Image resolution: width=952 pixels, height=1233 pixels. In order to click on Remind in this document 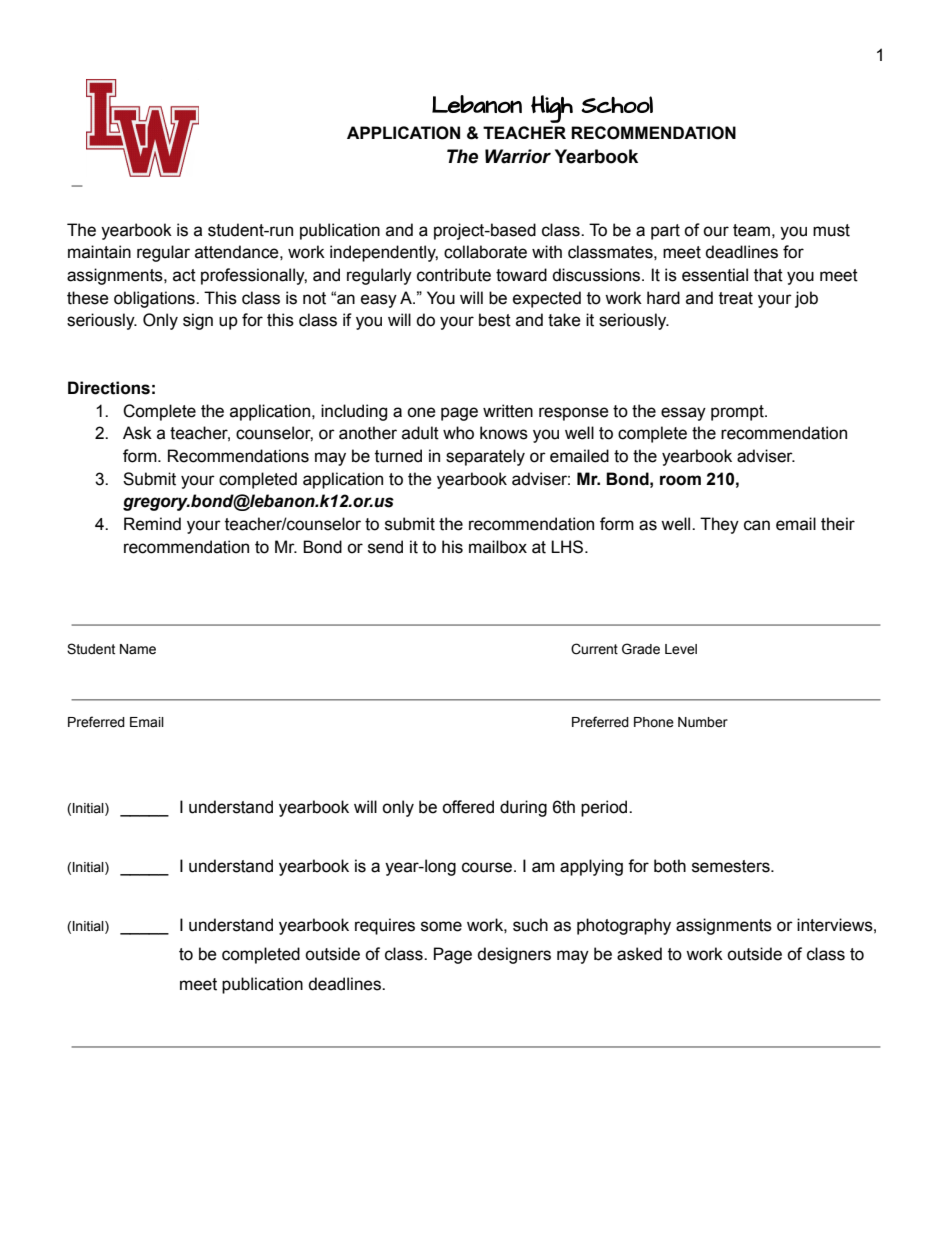, I will do `click(152, 524)`.
